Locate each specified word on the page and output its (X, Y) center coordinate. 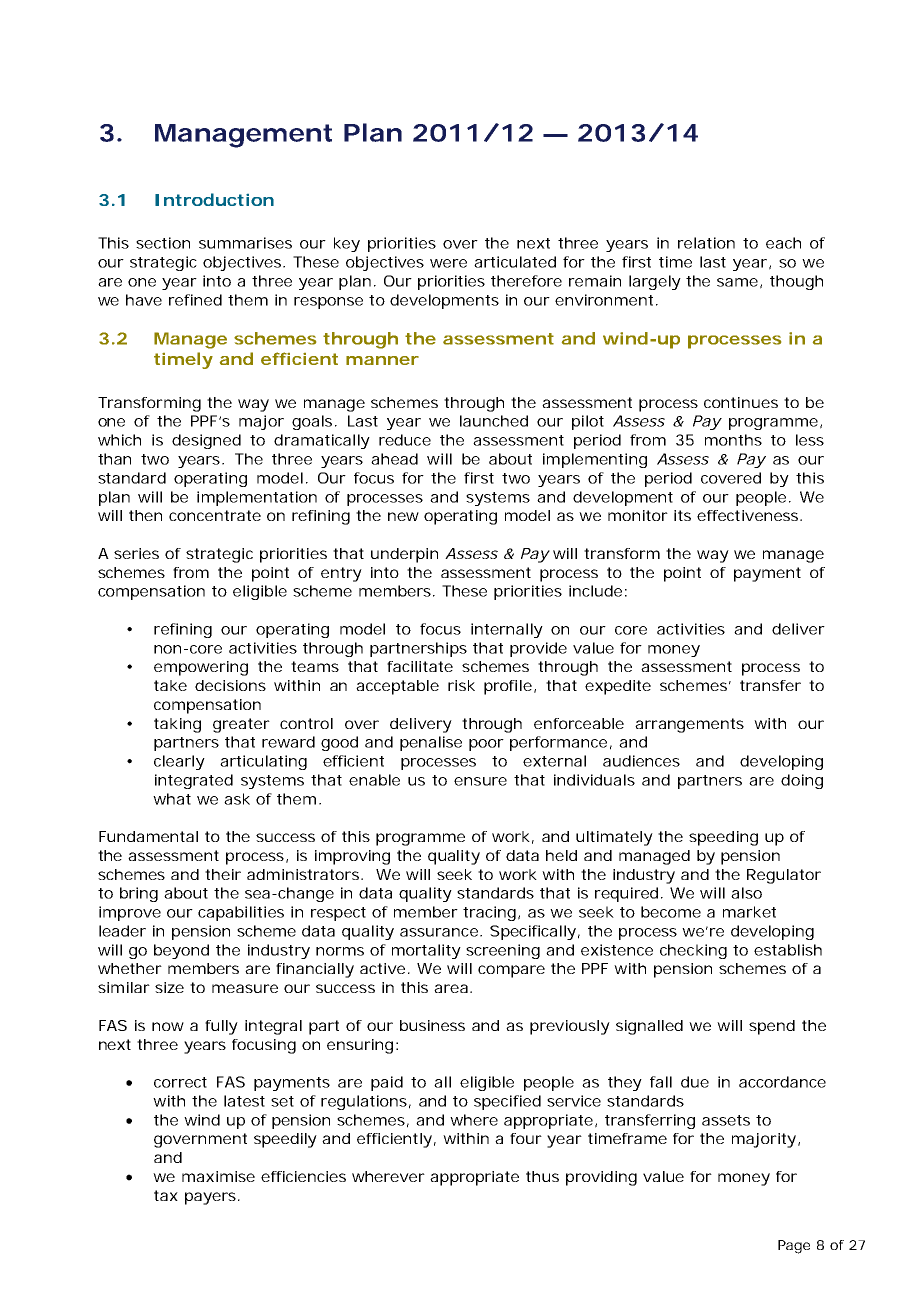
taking (177, 725)
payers (212, 1198)
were (448, 263)
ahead (394, 459)
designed (206, 441)
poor (486, 745)
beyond (181, 951)
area (451, 988)
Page (794, 1247)
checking (693, 951)
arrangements (689, 725)
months (733, 440)
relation (706, 243)
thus (542, 1176)
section (163, 243)
